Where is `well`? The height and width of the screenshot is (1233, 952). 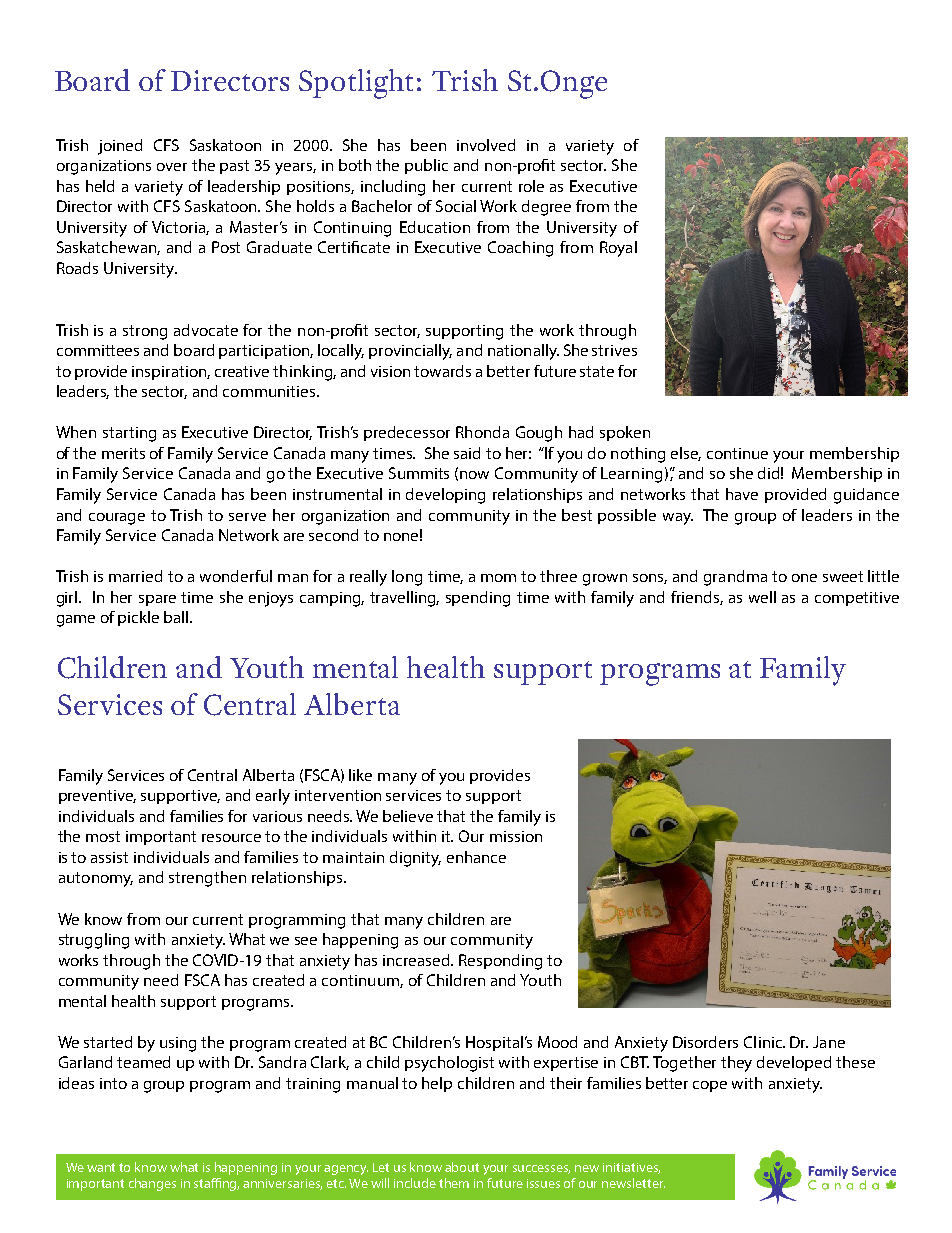
well is located at coordinates (762, 597).
